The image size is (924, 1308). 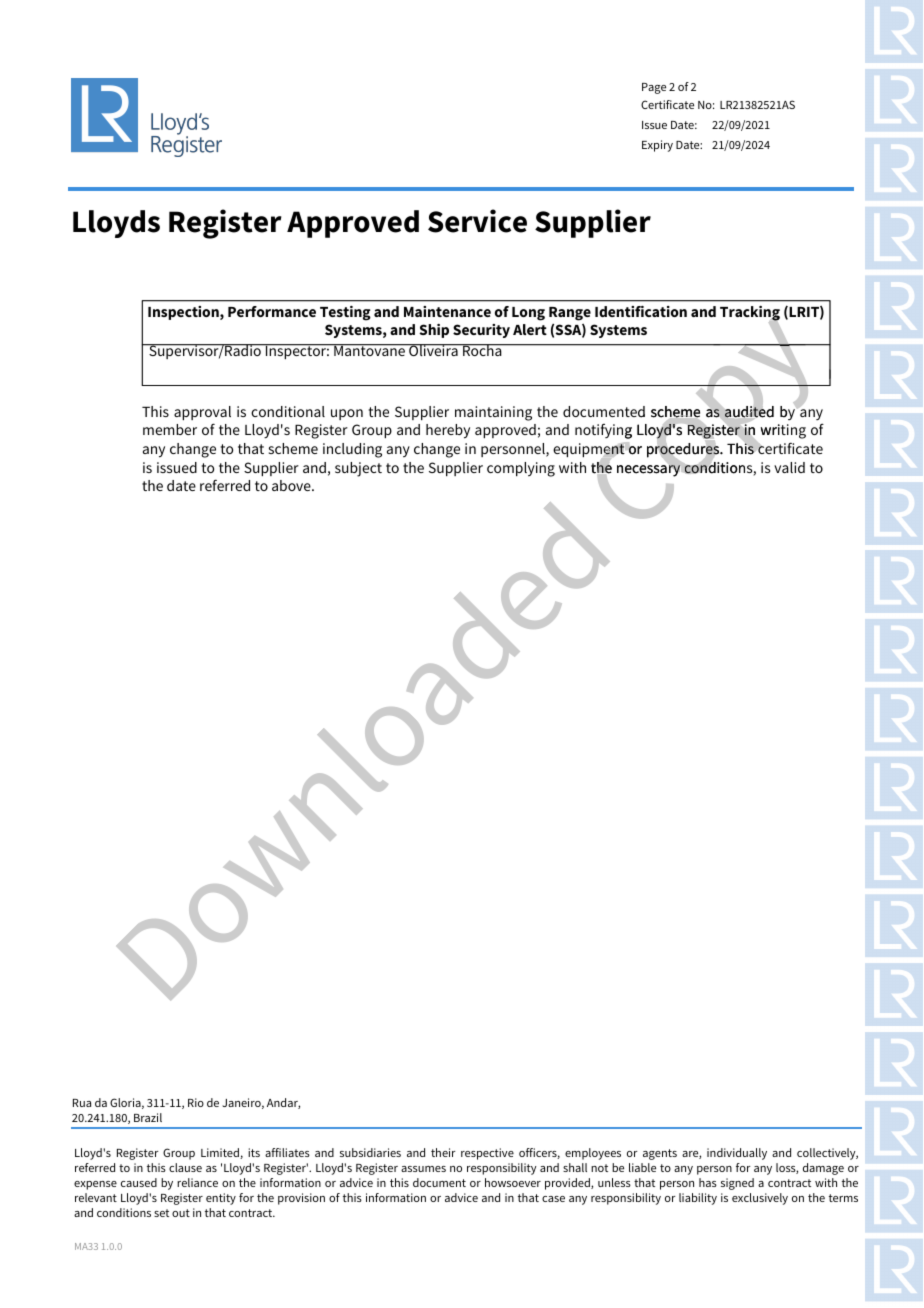 I want to click on Expiry, so click(x=657, y=146).
